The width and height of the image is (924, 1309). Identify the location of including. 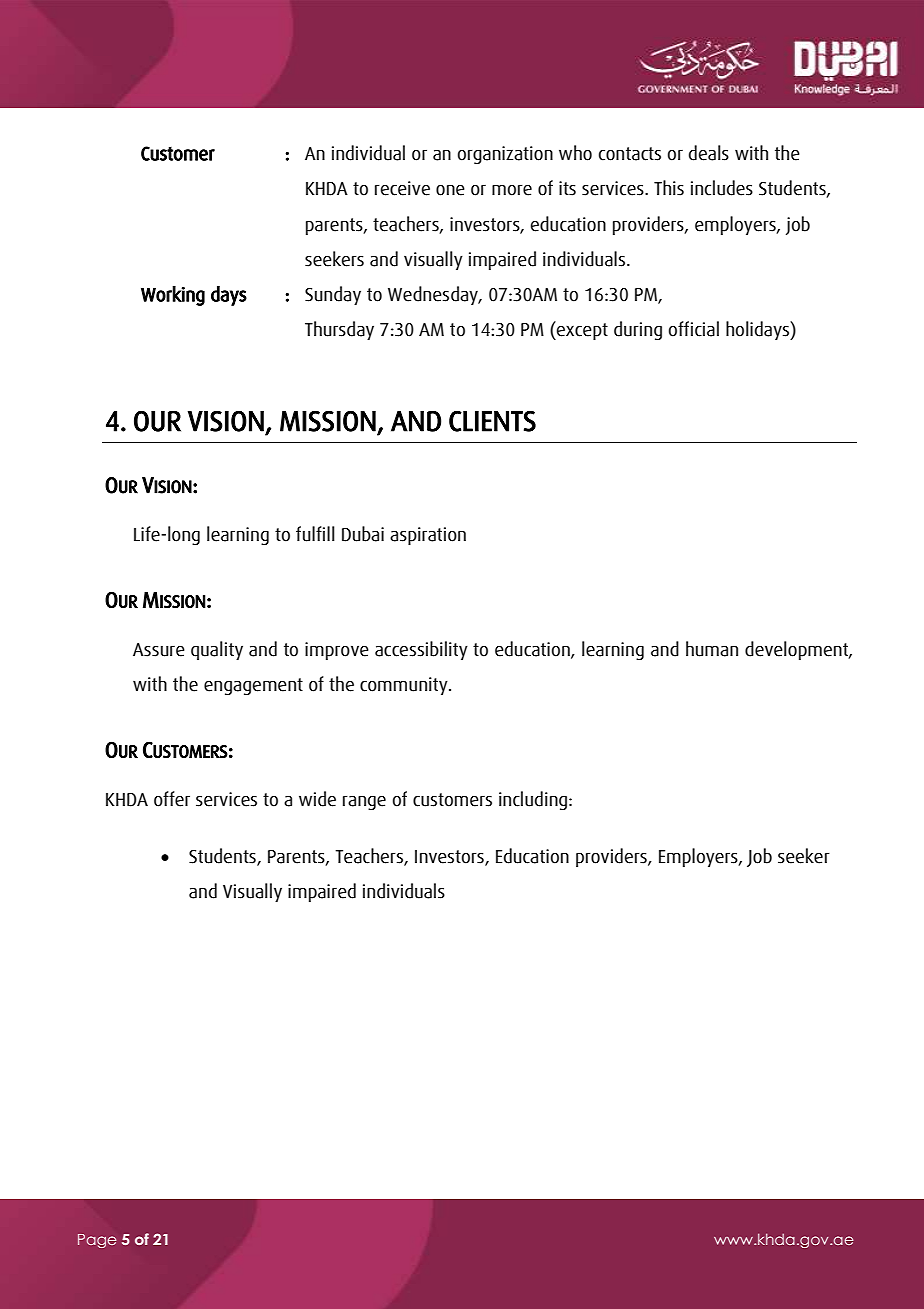
(534, 800).
